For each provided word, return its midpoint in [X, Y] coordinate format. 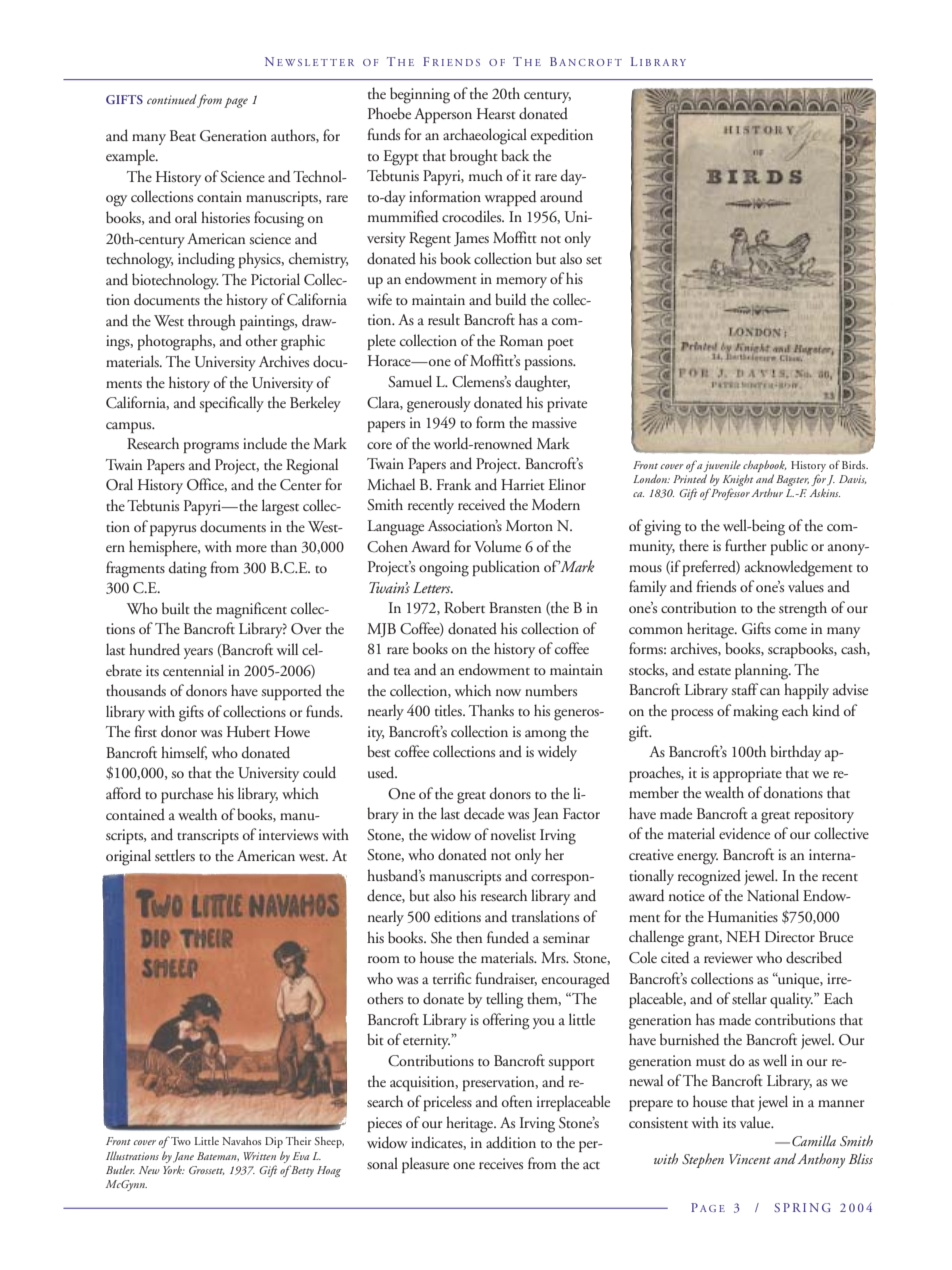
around [561, 196]
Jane [183, 1157]
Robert [464, 607]
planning [763, 671]
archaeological [485, 136]
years [198, 653]
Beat [183, 135]
